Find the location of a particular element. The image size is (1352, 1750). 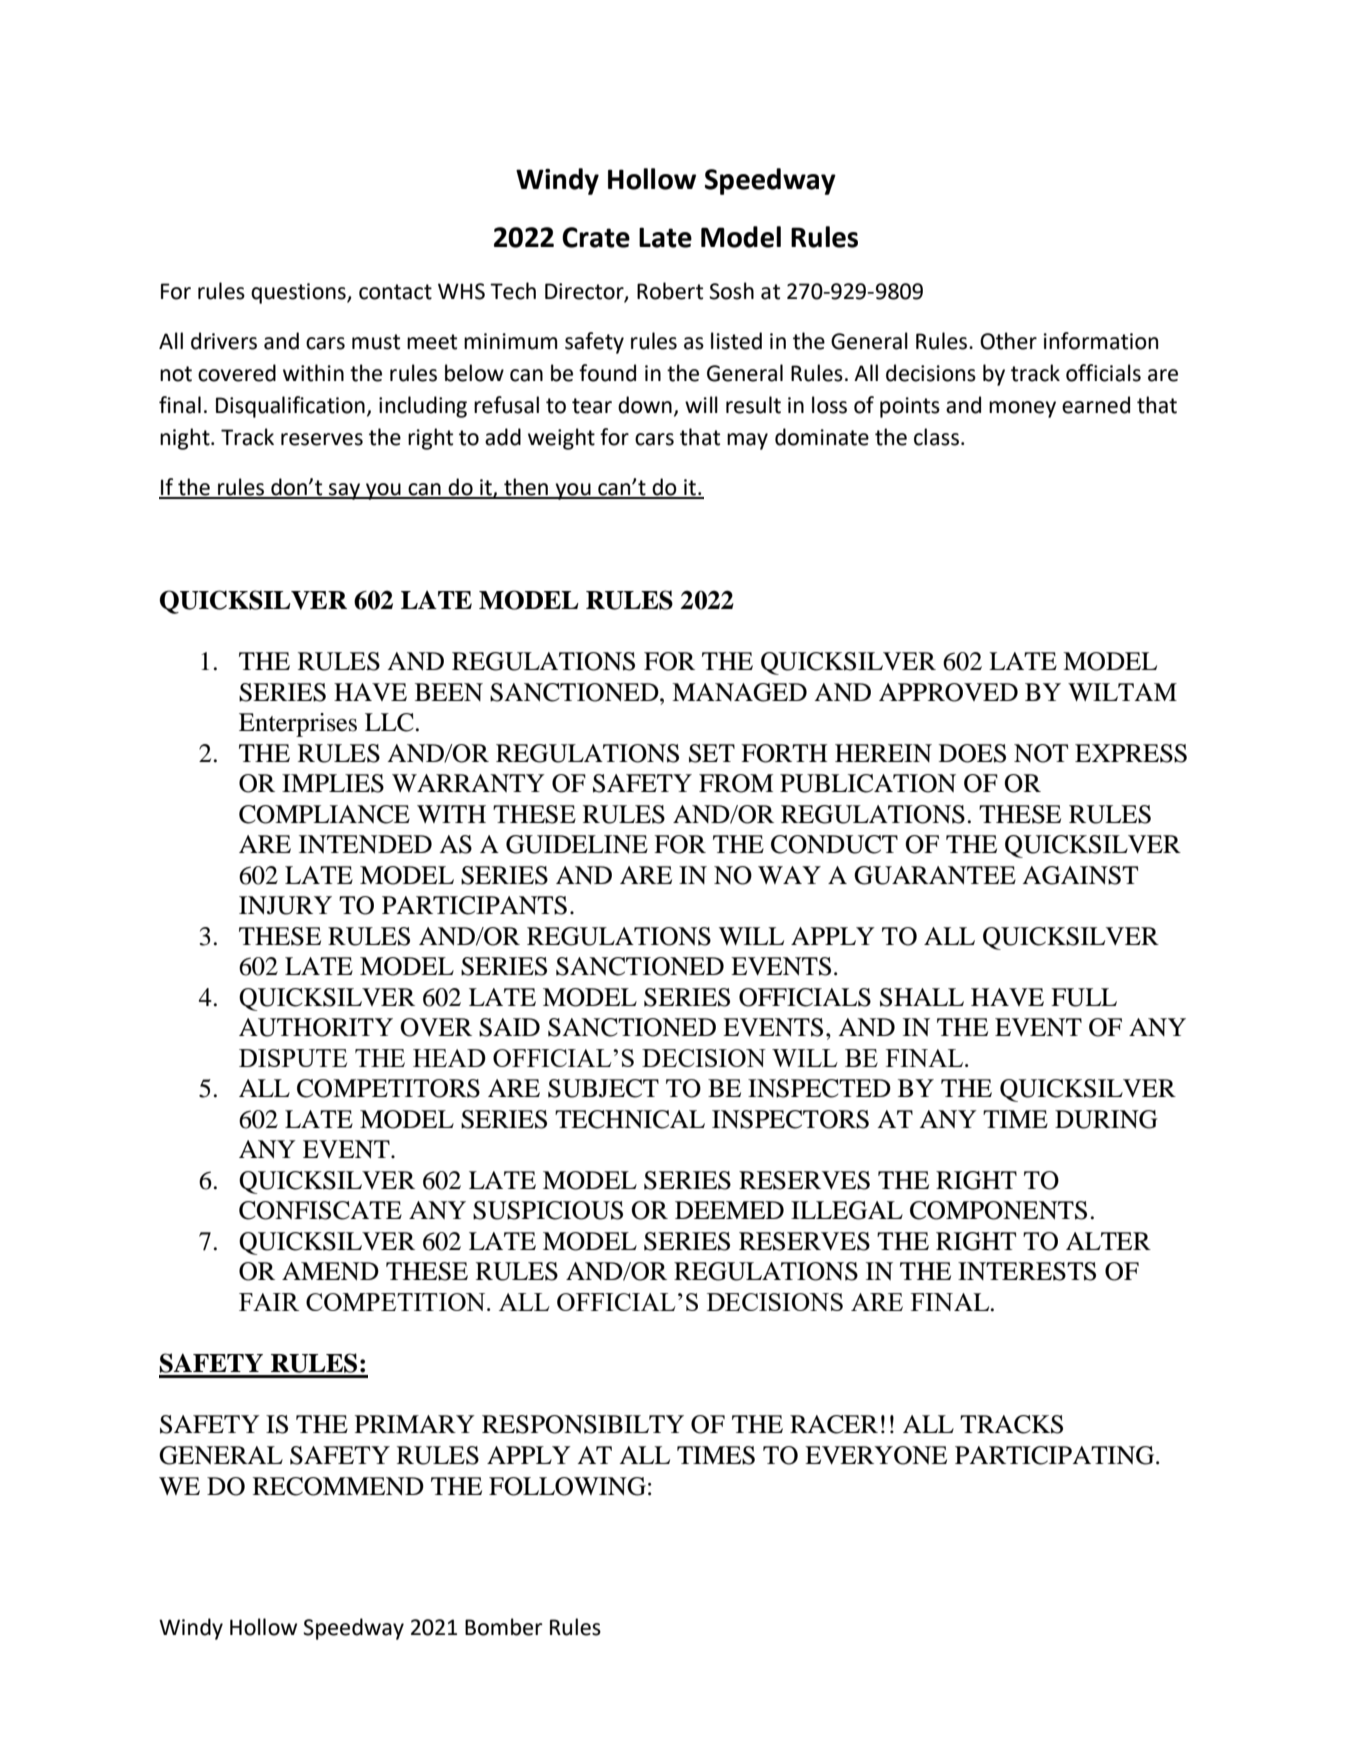

GUIDELINE is located at coordinates (577, 844).
